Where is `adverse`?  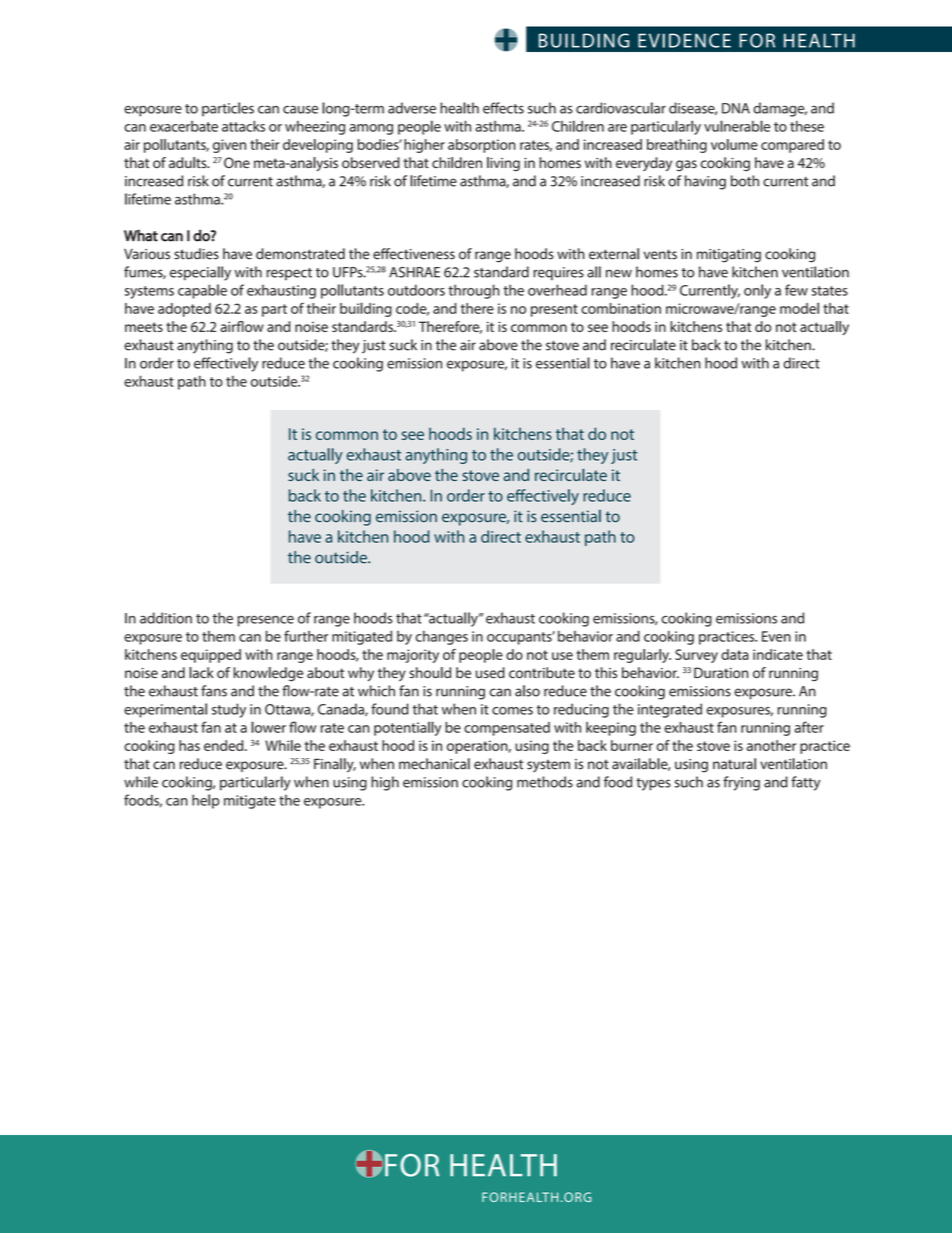 adverse is located at coordinates (412, 108).
